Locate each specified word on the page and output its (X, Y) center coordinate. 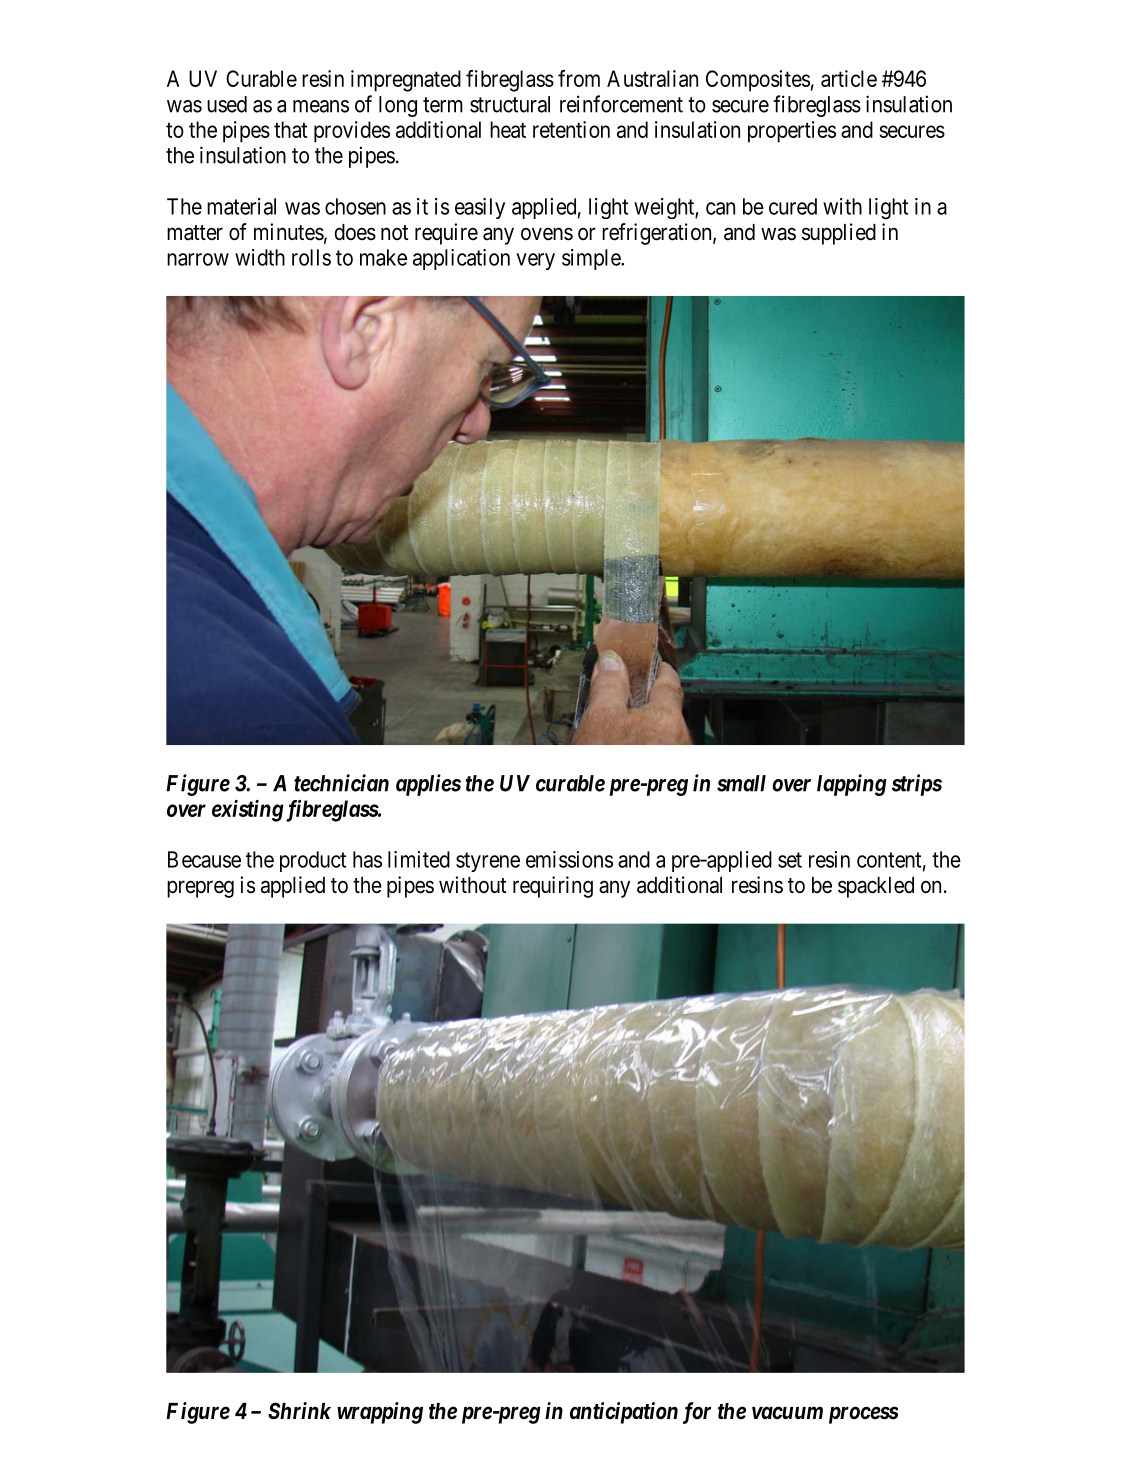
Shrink (299, 1411)
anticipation (624, 1413)
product (313, 861)
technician (341, 783)
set (790, 860)
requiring (553, 887)
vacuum (787, 1412)
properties (792, 132)
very (535, 261)
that (290, 129)
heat (508, 129)
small (741, 783)
